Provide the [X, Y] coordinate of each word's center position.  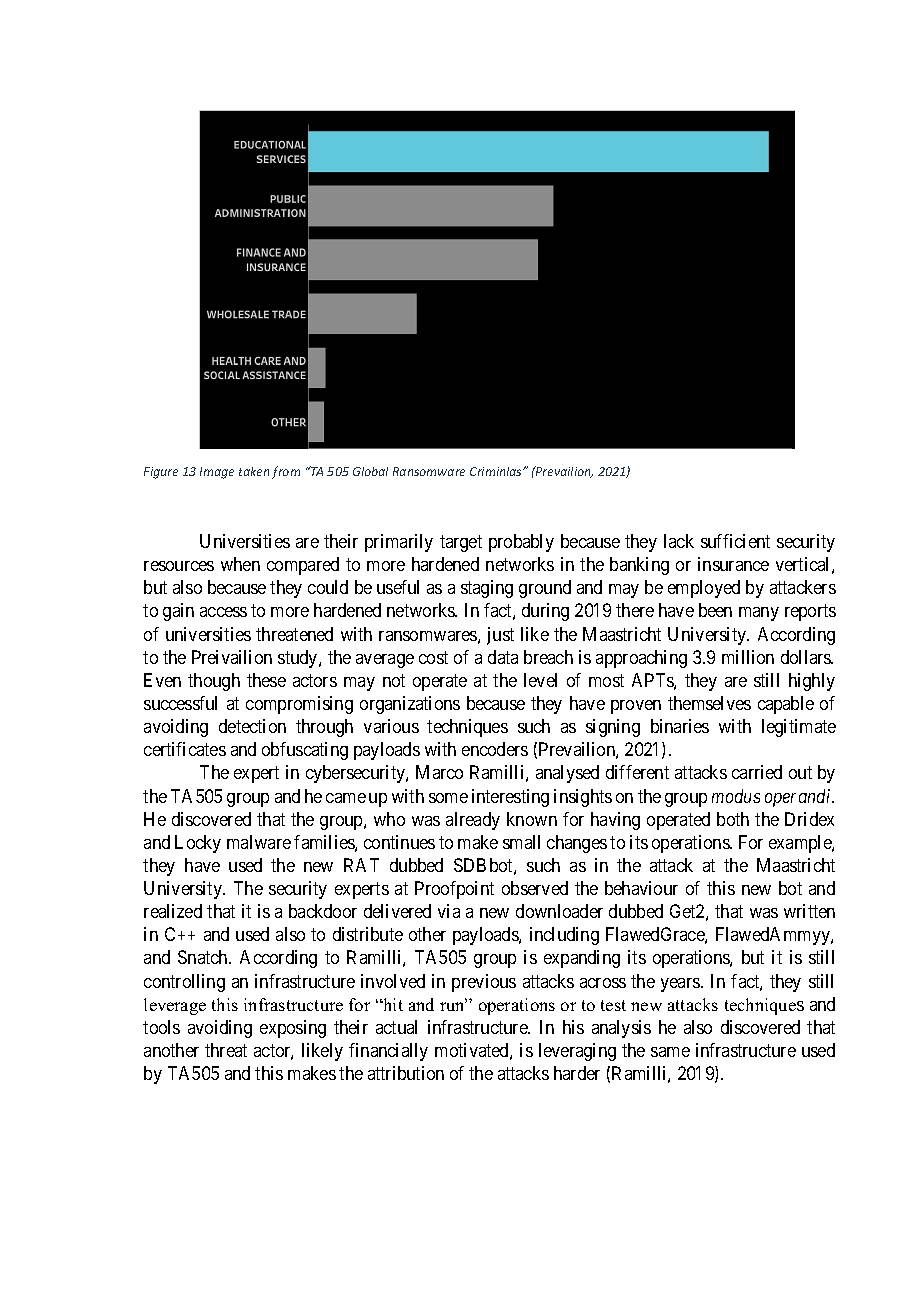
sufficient [735, 541]
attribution [406, 1073]
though [214, 682]
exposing [293, 1029]
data [503, 657]
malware [259, 842]
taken [254, 471]
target [461, 543]
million [748, 657]
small [521, 842]
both [733, 819]
